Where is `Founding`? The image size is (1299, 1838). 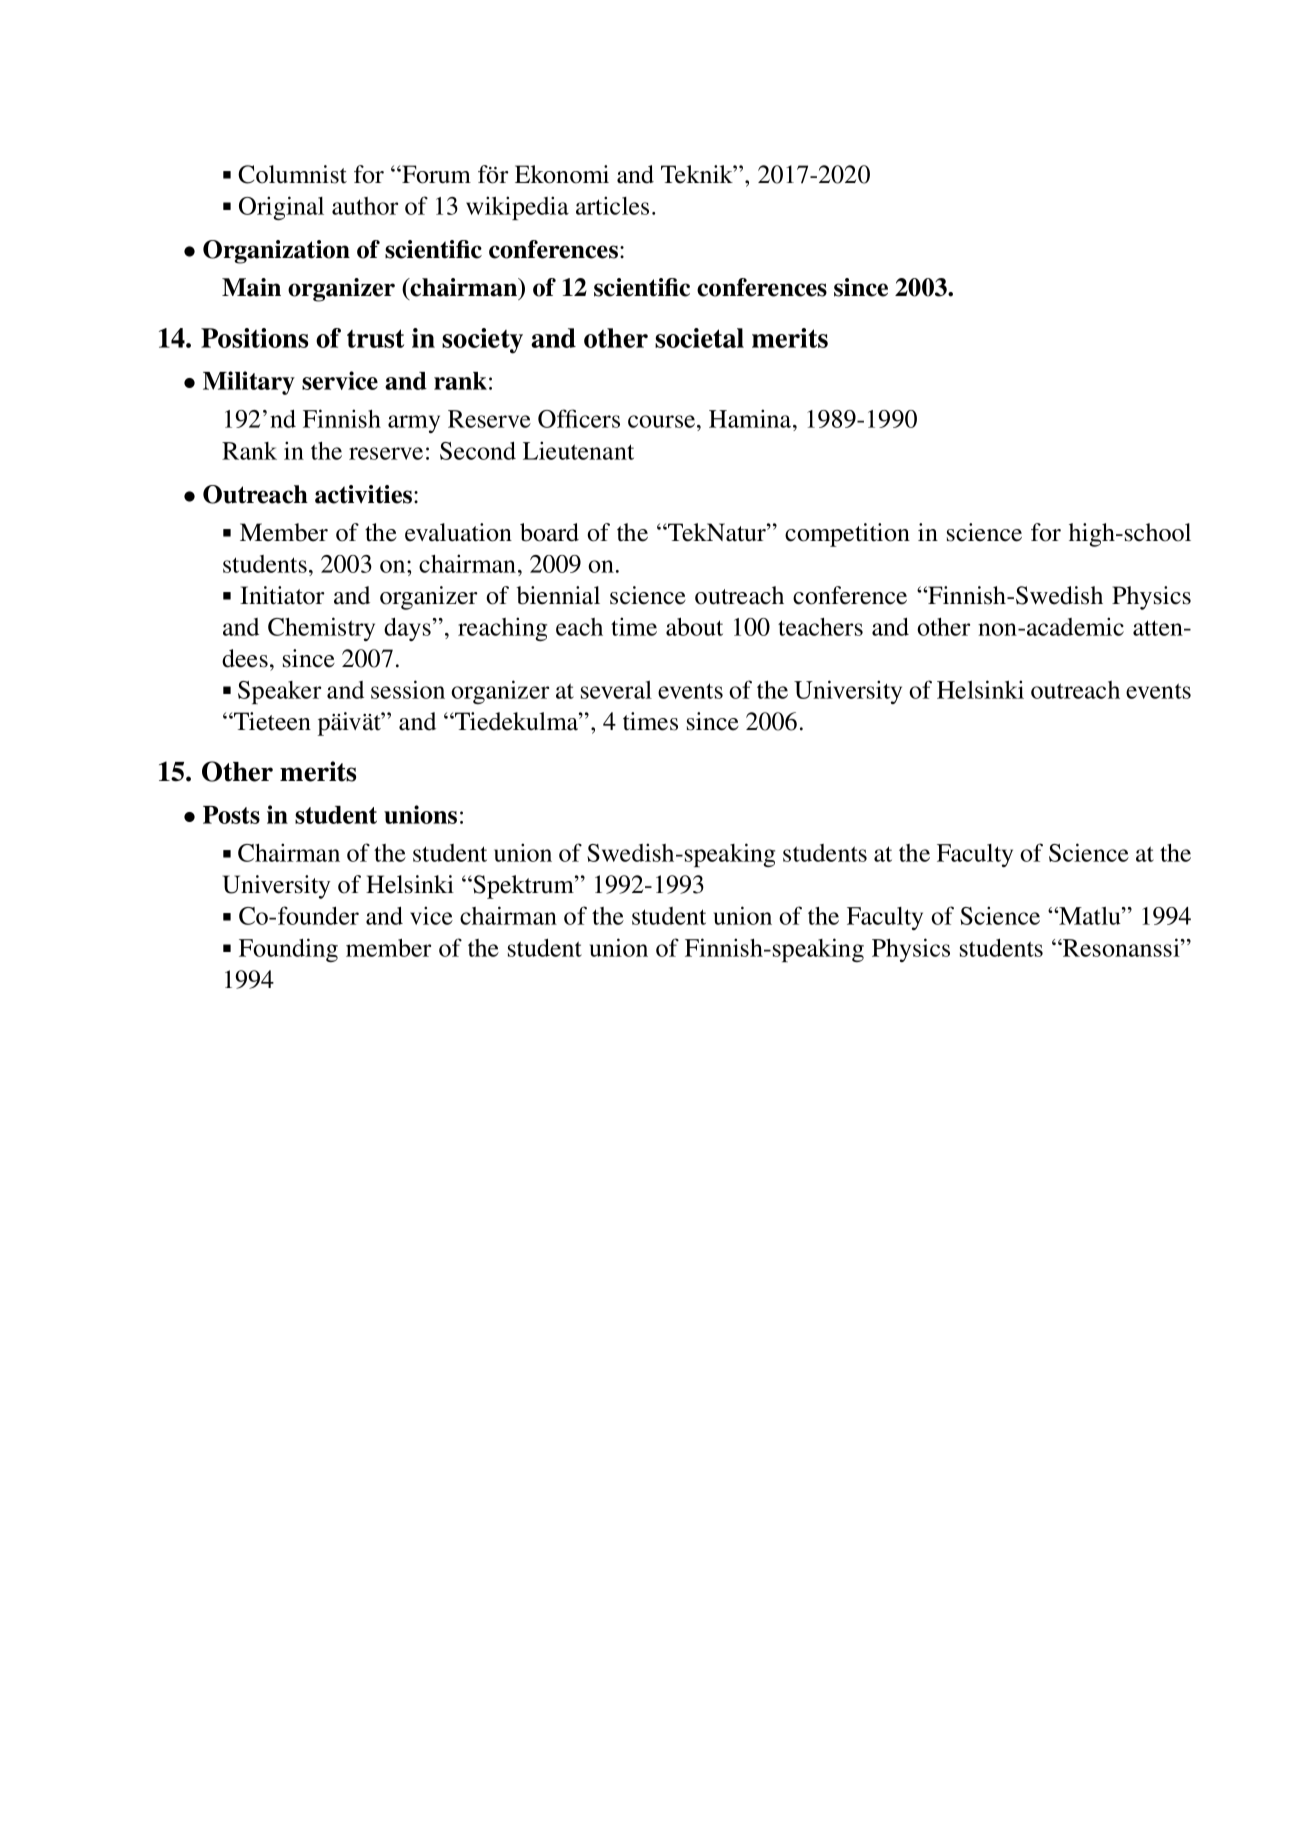 Founding is located at coordinates (288, 950).
